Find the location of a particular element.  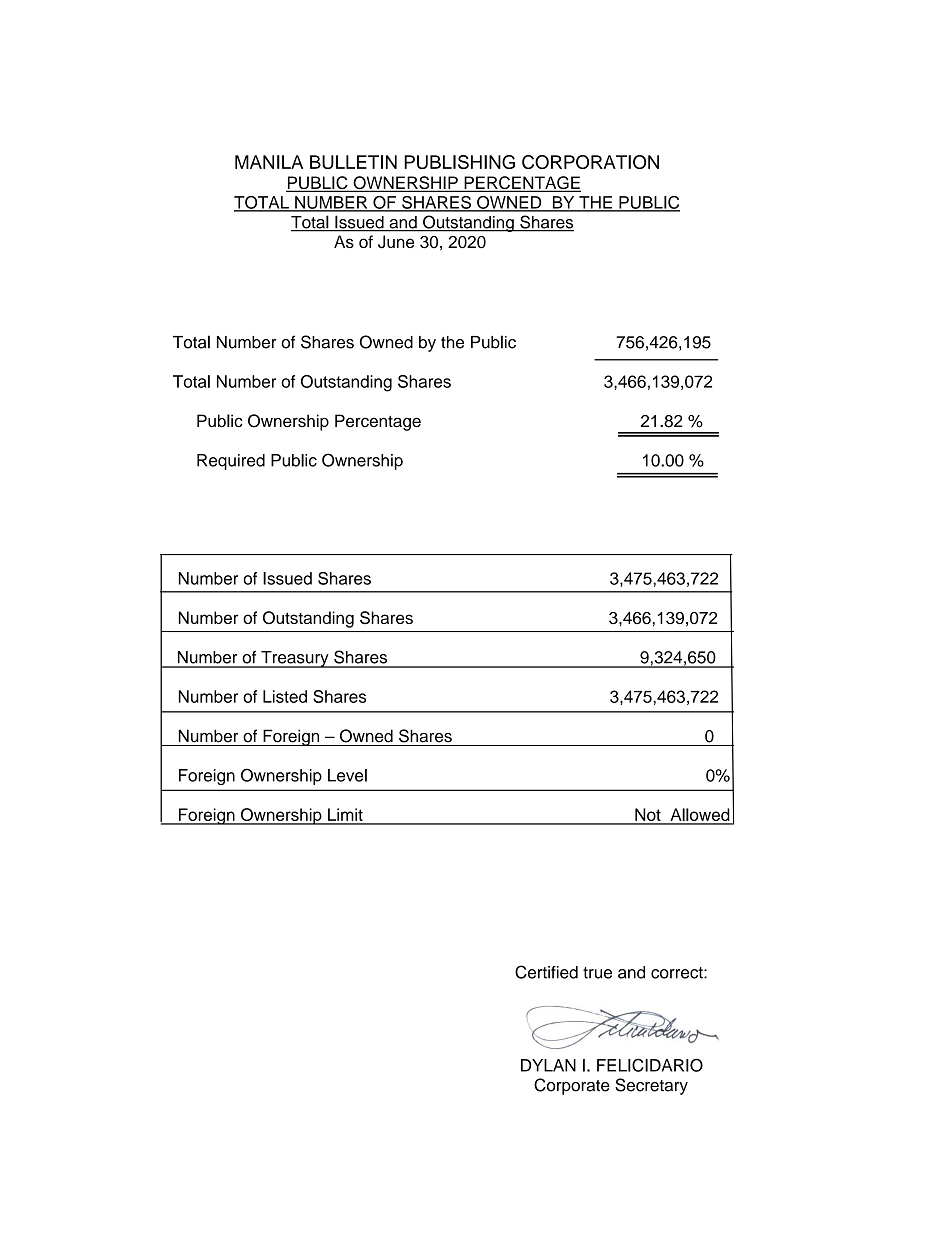

MANILA is located at coordinates (269, 162).
